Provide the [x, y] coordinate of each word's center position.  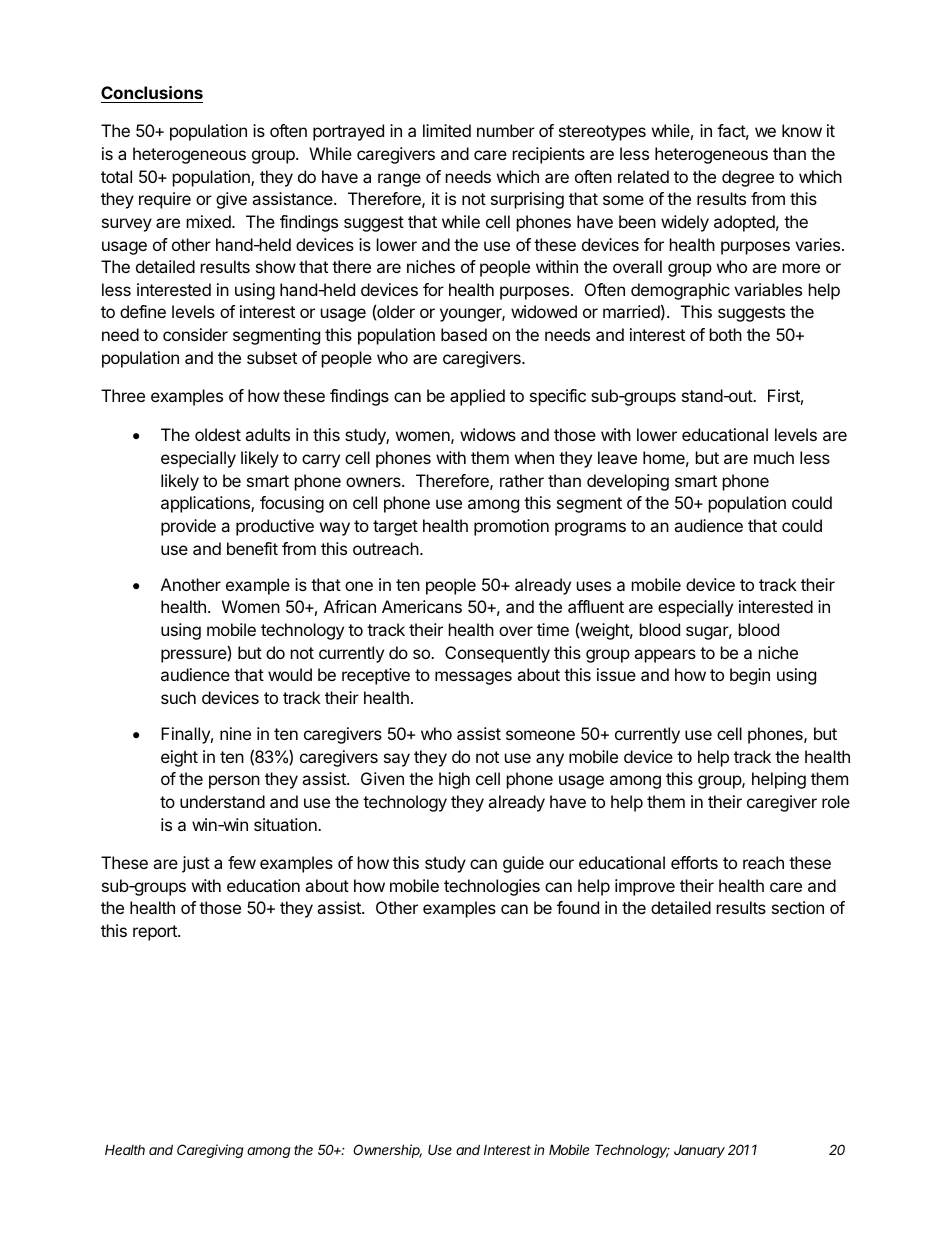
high [454, 780]
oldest [218, 434]
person [234, 782]
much [774, 457]
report [156, 933]
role [836, 801]
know [802, 130]
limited [447, 130]
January [699, 1151]
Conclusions [152, 94]
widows [488, 434]
